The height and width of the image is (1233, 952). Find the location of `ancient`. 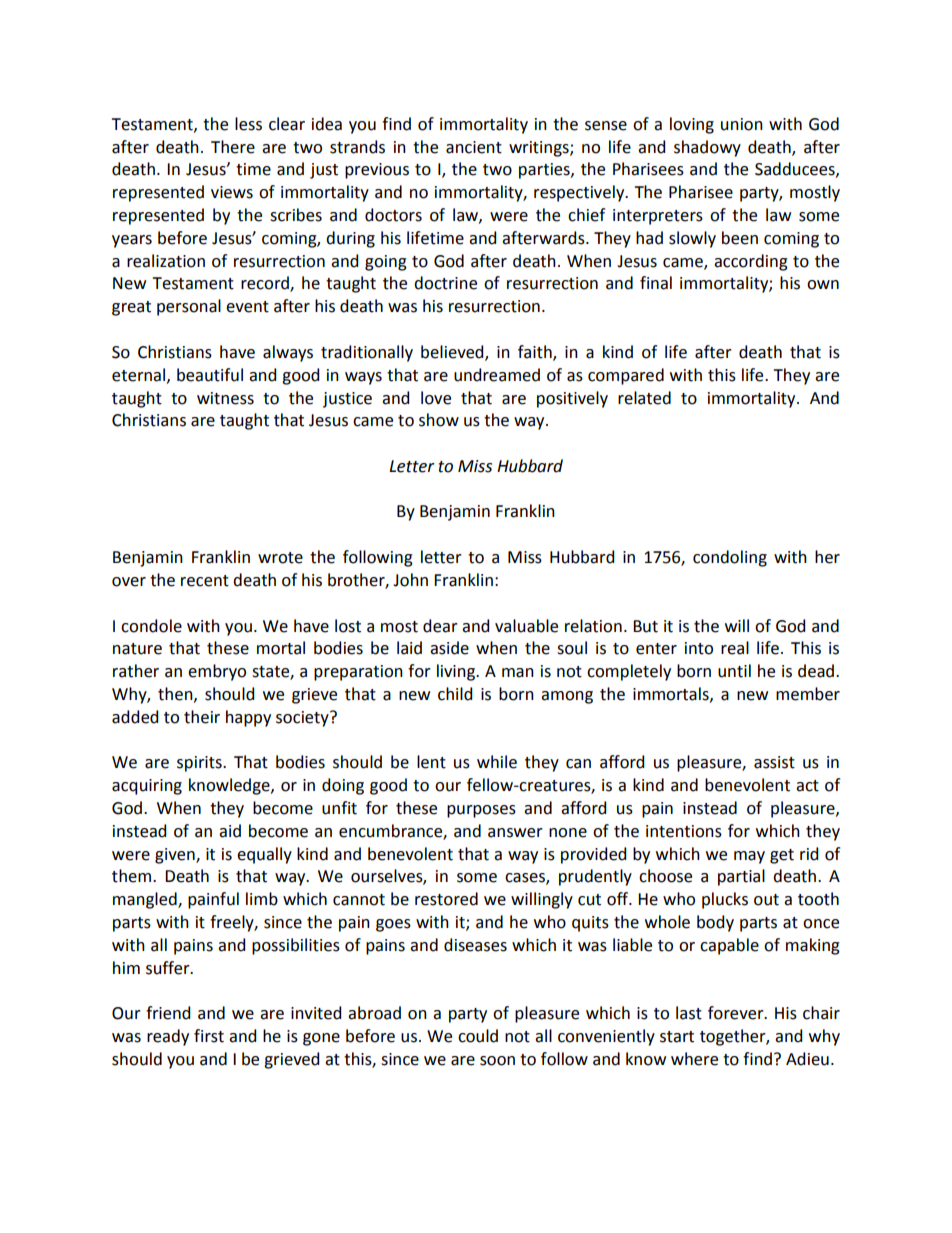

ancient is located at coordinates (474, 147).
